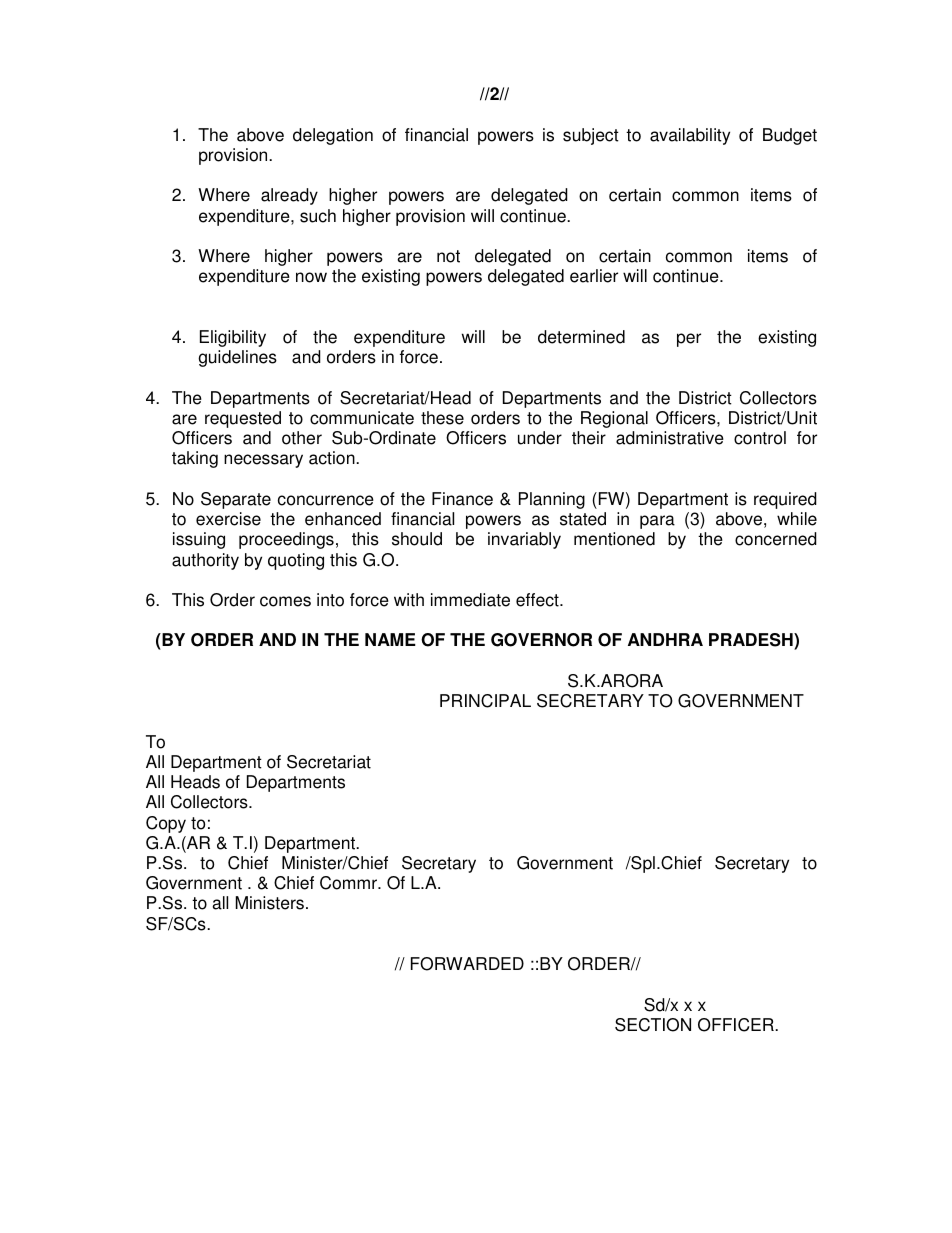  What do you see at coordinates (689, 340) in the page?
I see `per` at bounding box center [689, 340].
